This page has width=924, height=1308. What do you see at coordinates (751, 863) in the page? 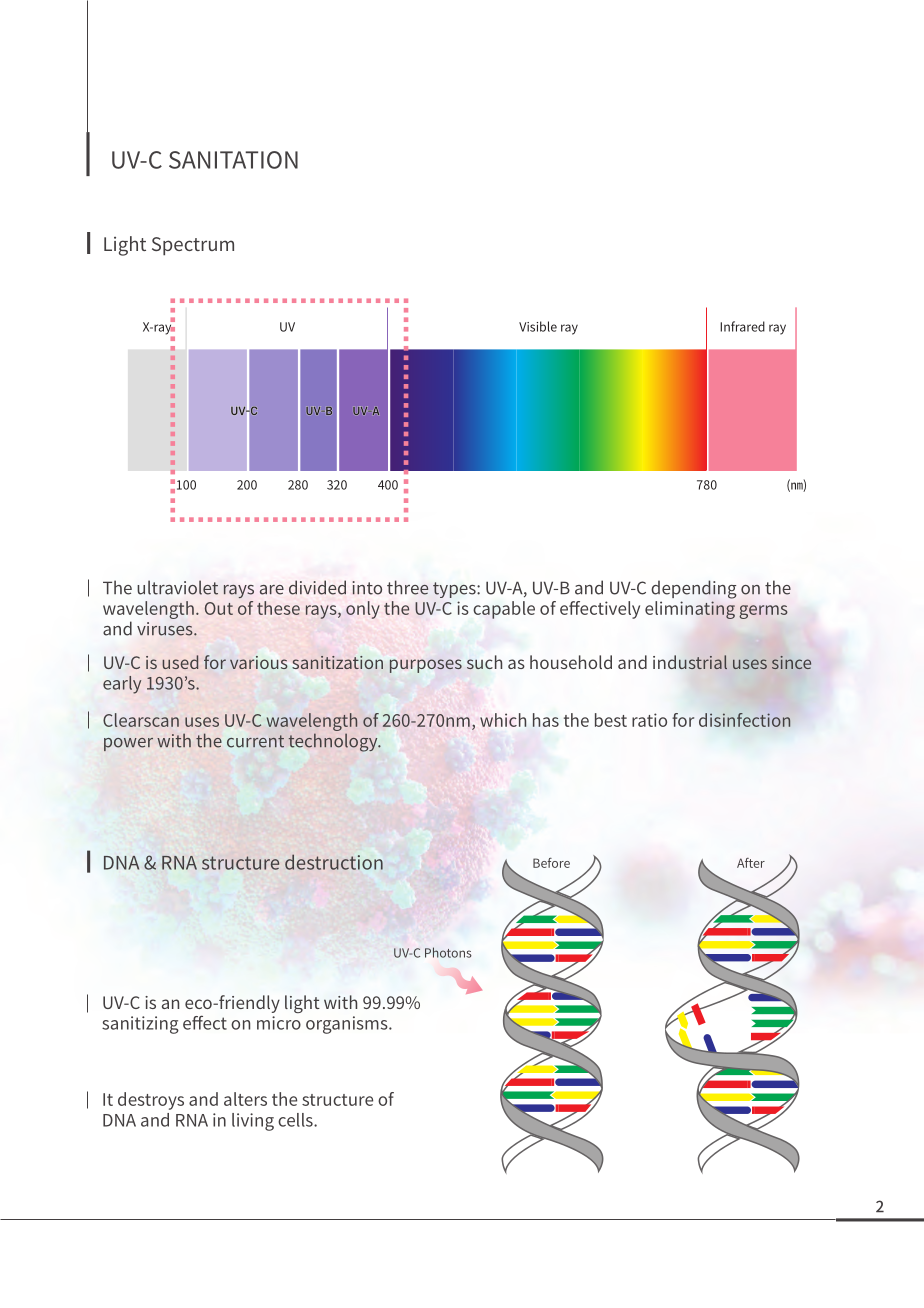
I see `After` at bounding box center [751, 863].
